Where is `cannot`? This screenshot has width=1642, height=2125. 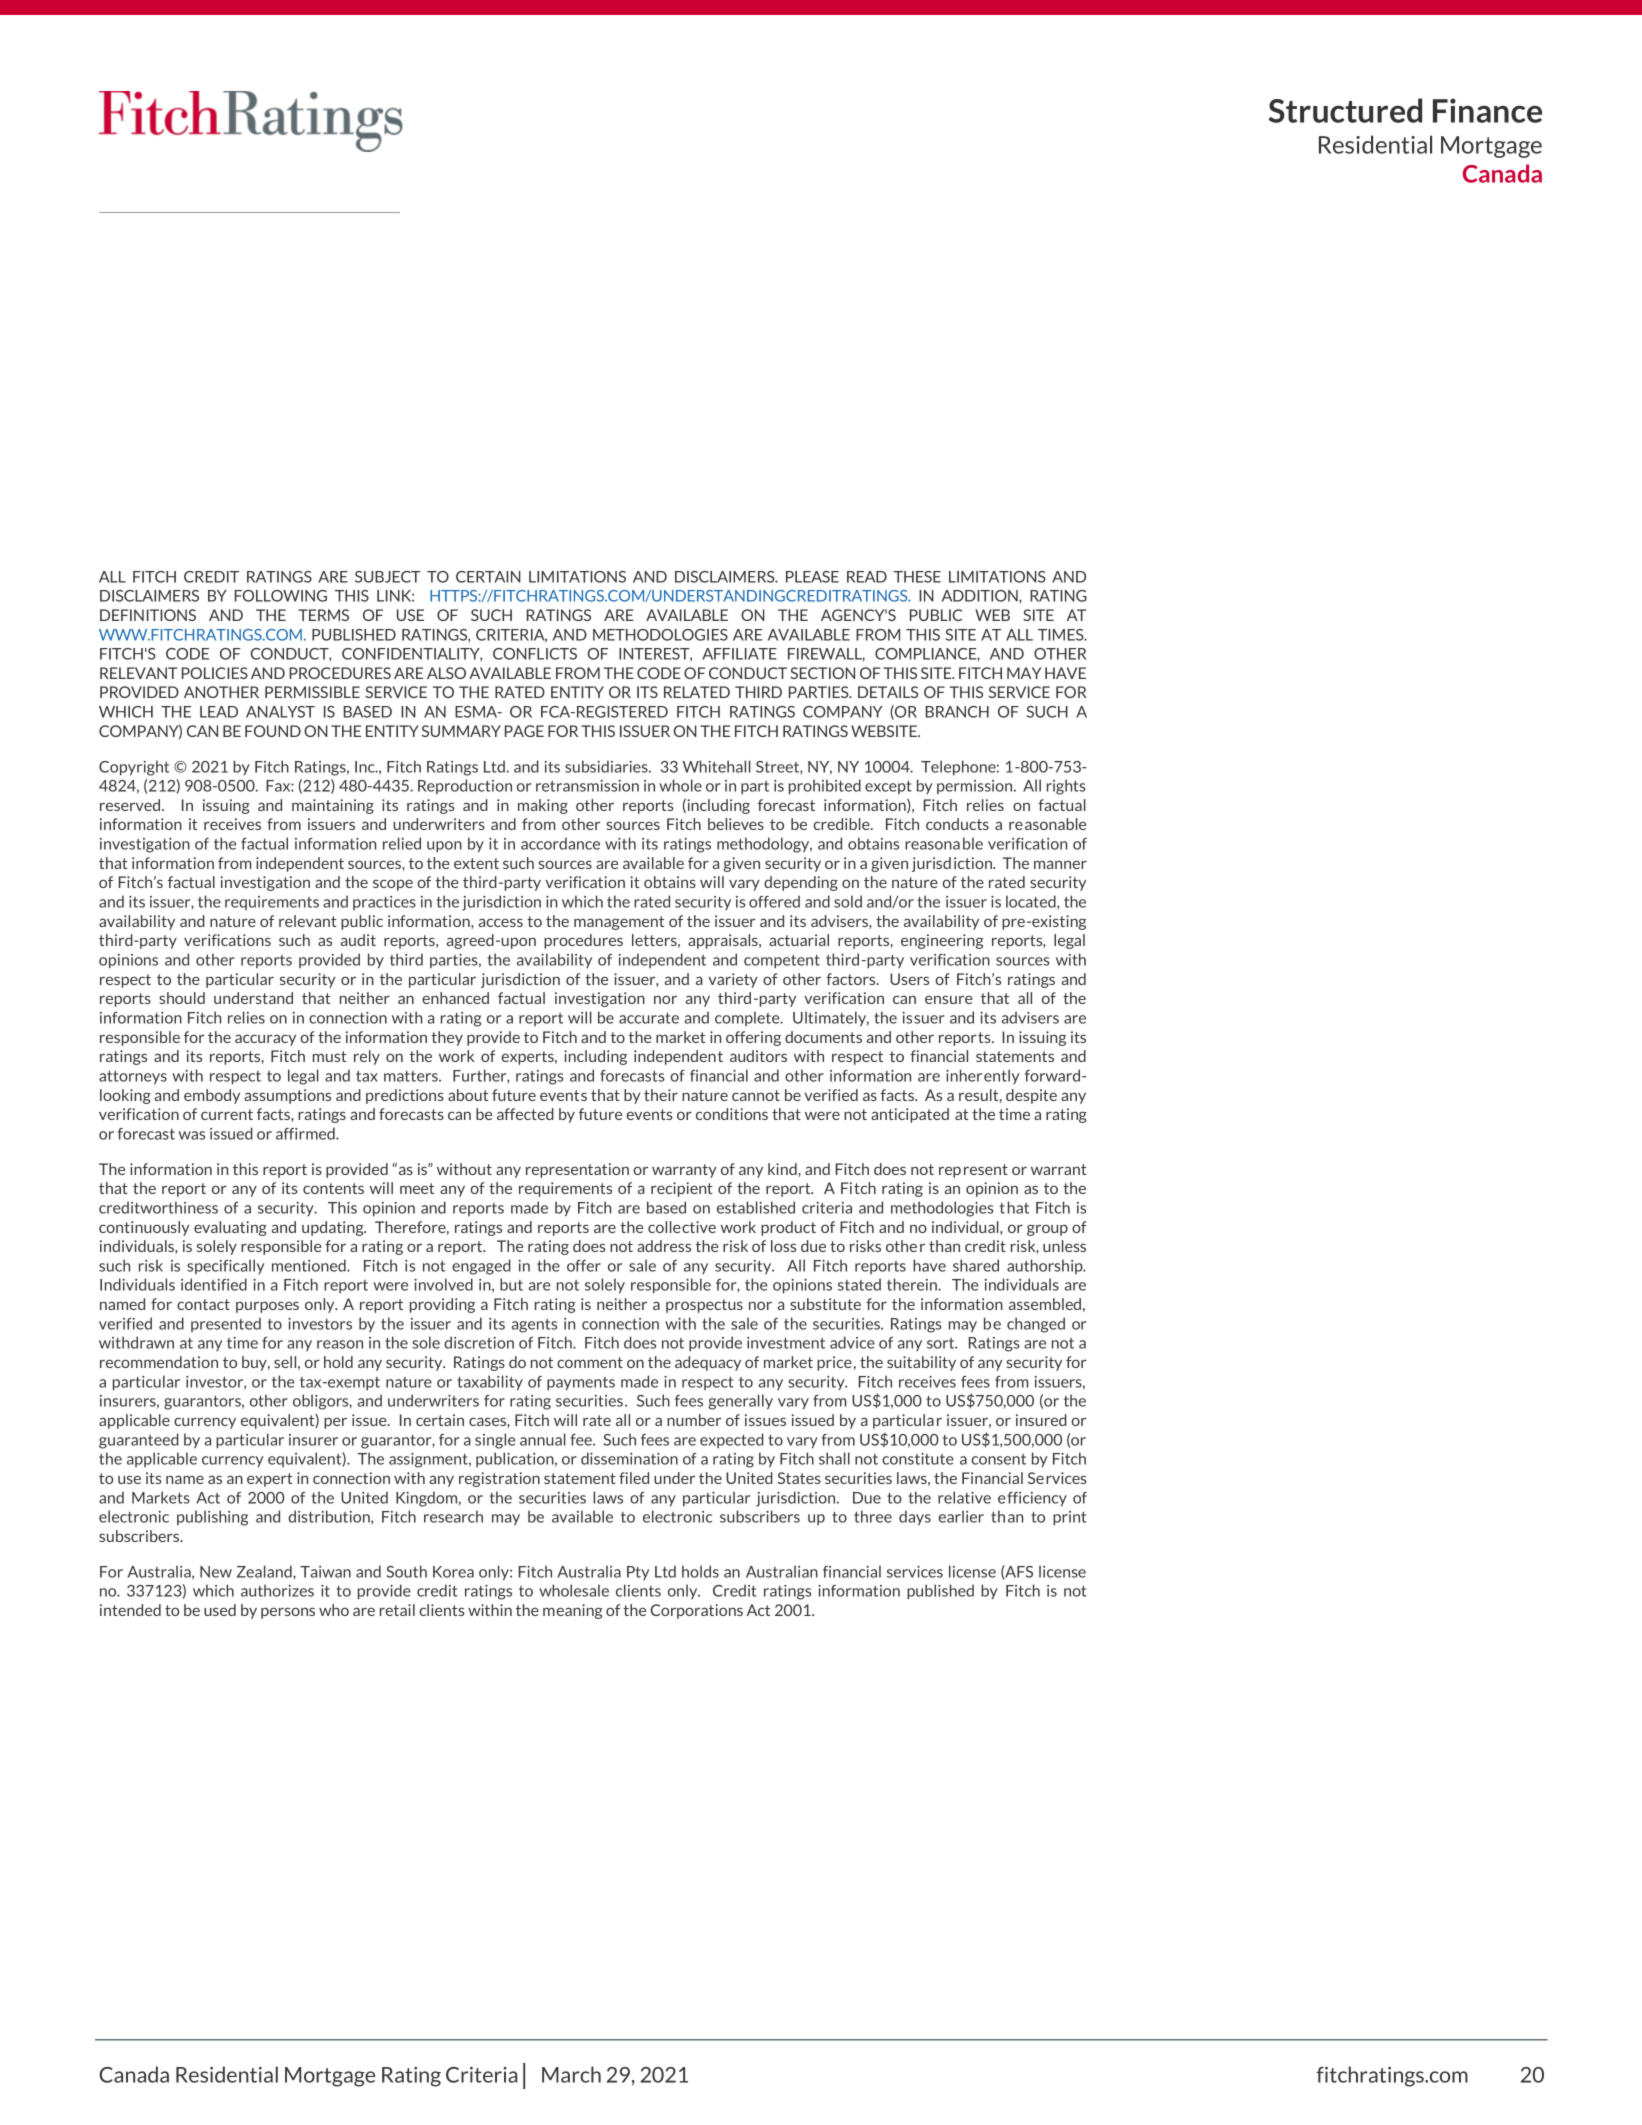 cannot is located at coordinates (756, 1095).
